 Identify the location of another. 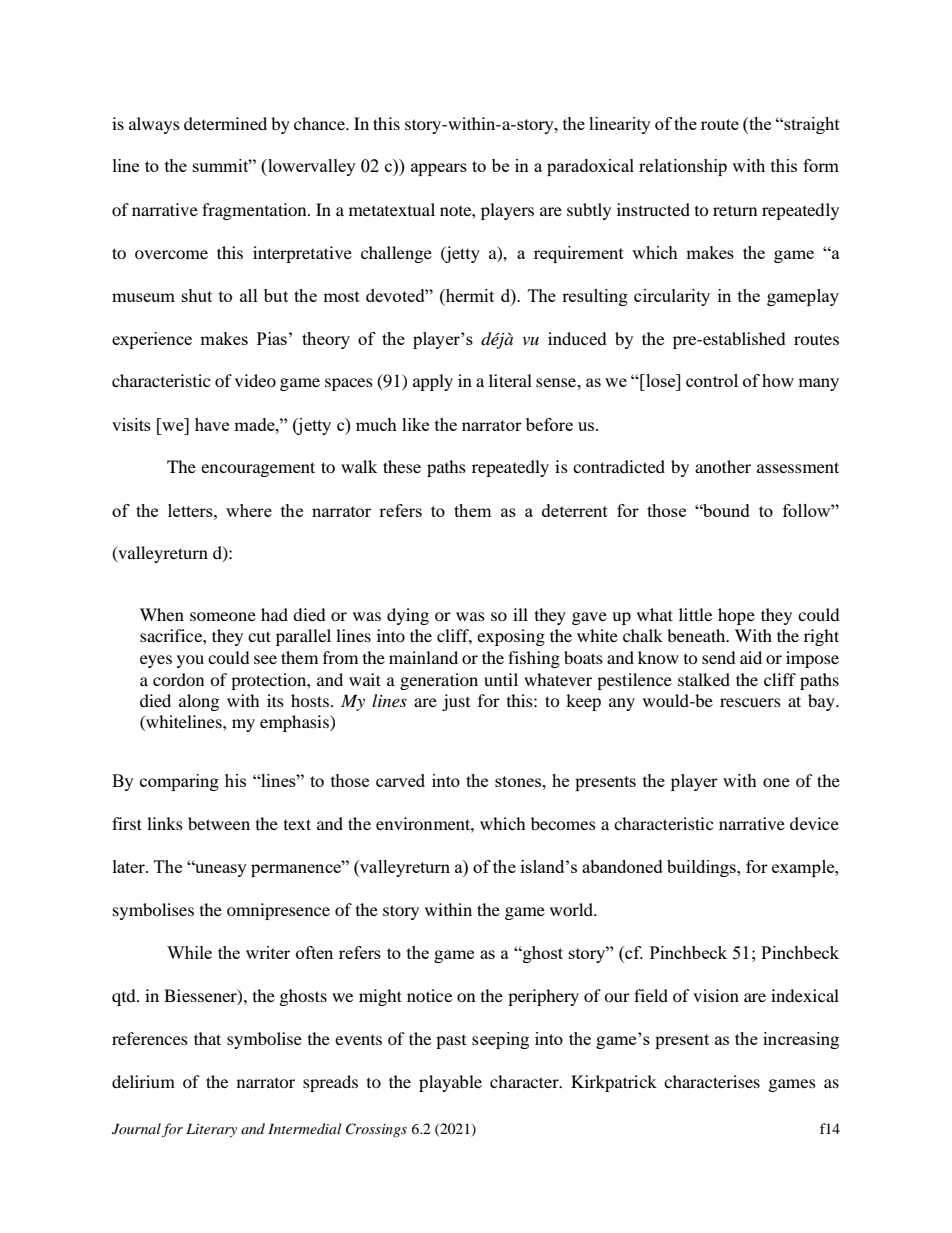
(723, 466).
